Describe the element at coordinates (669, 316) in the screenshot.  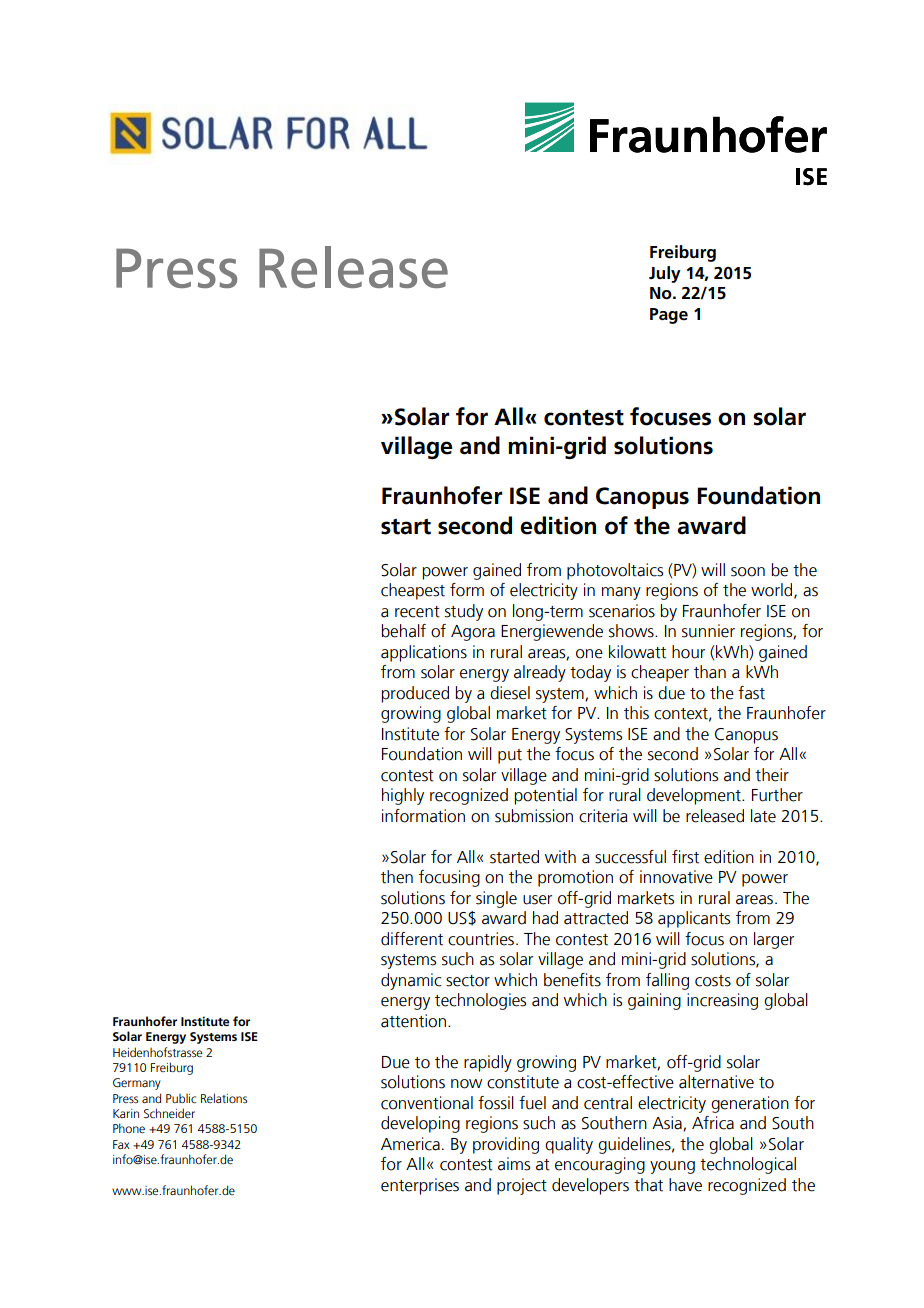
I see `Page` at that location.
